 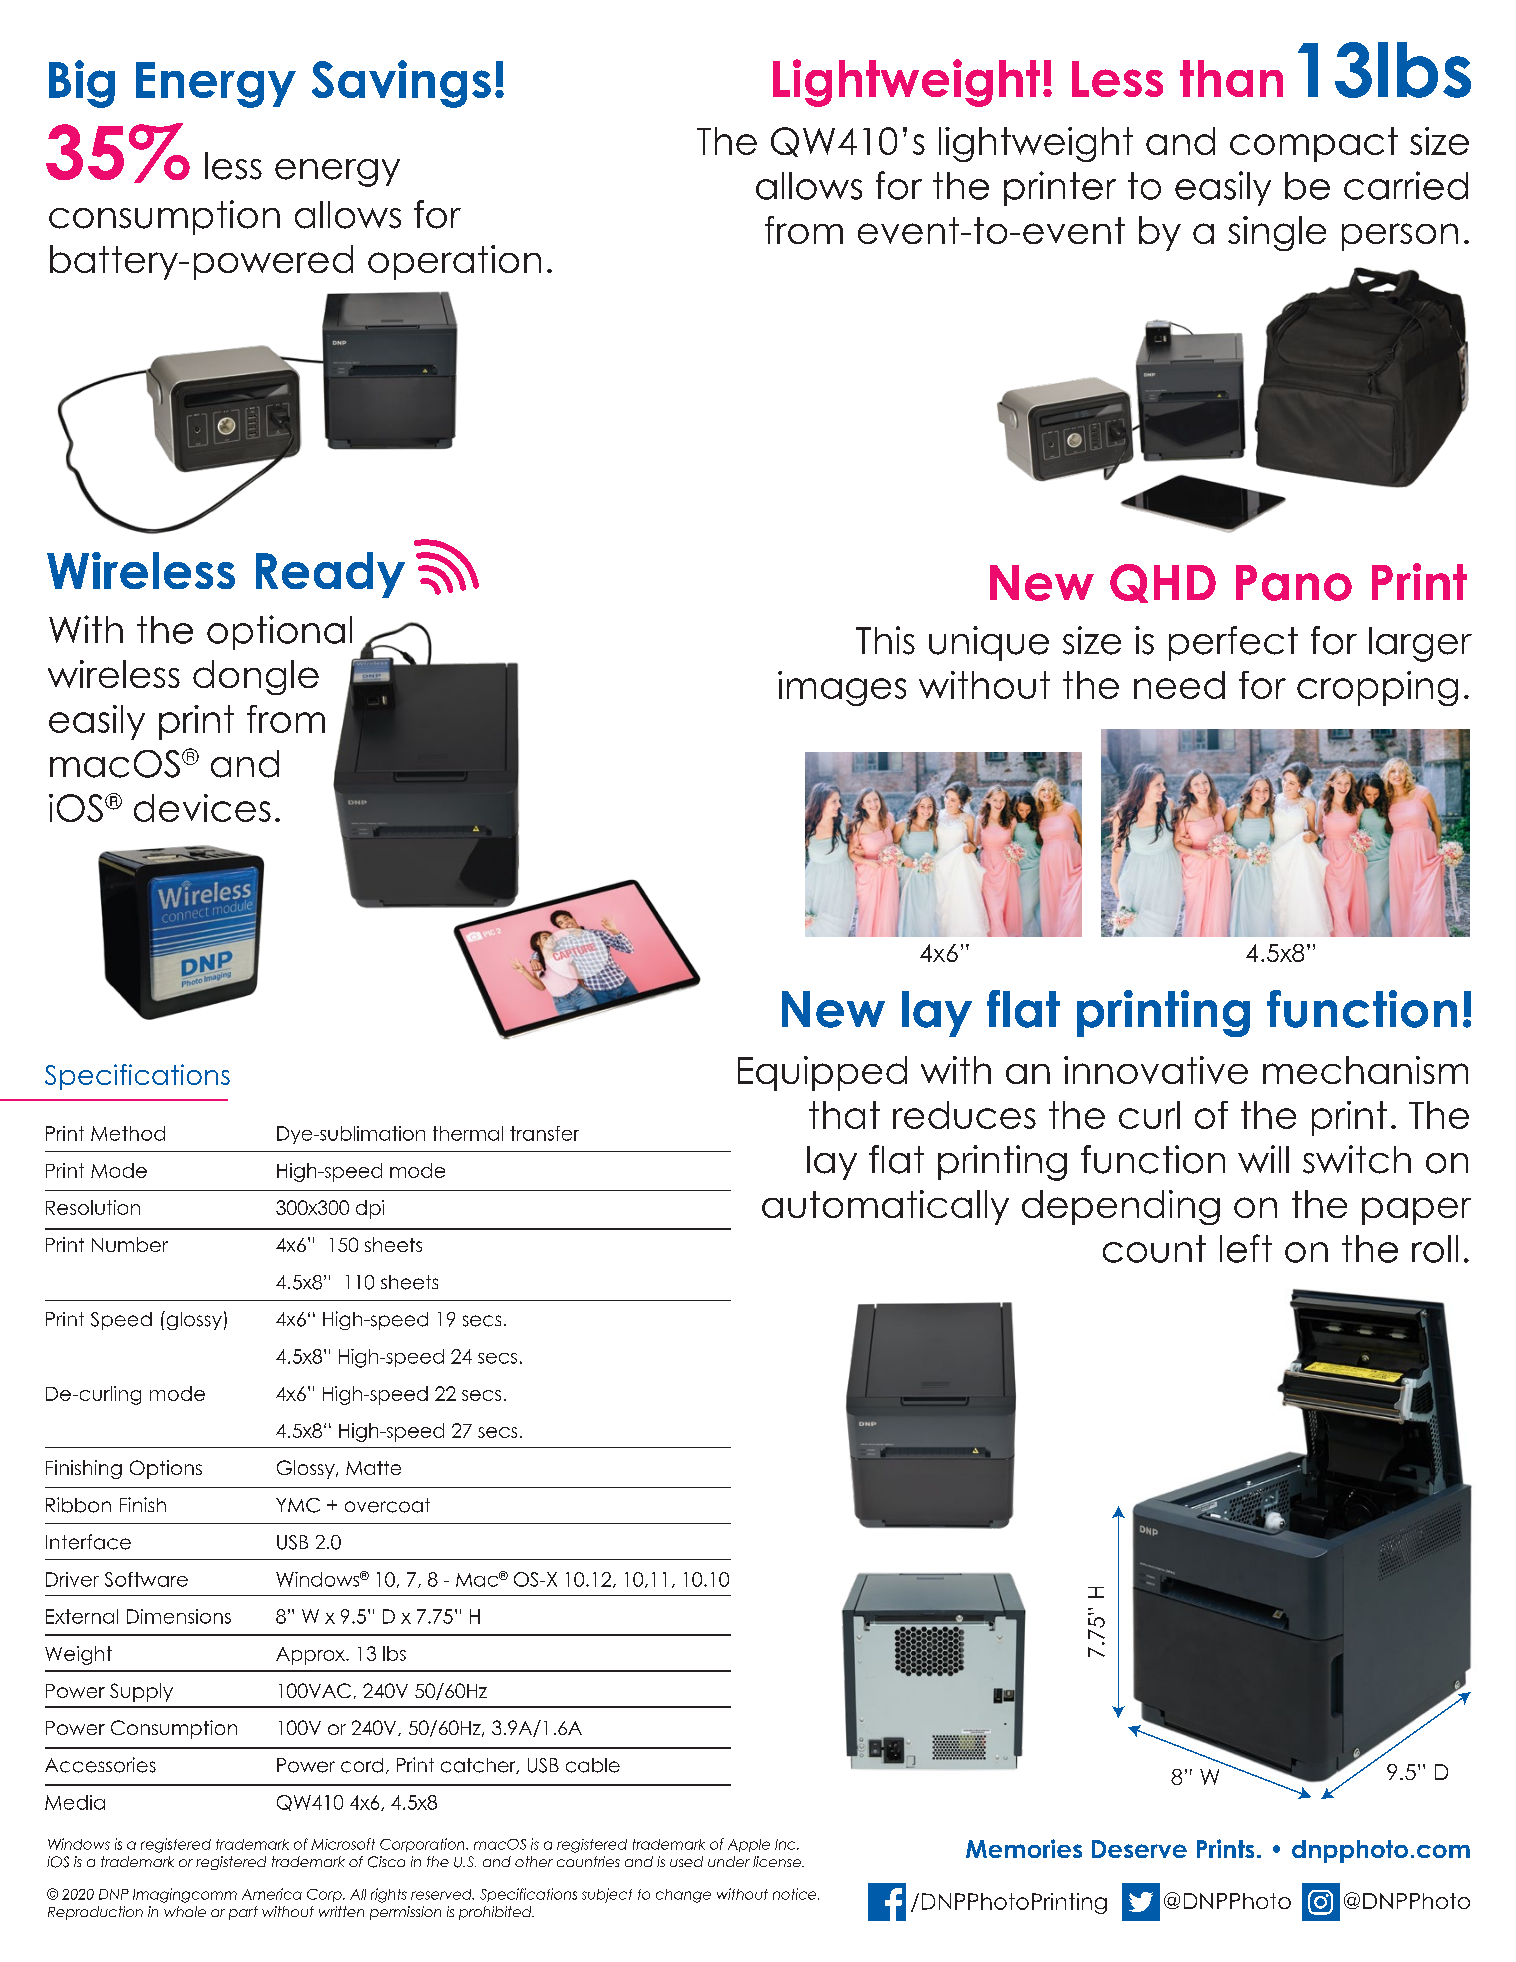 I want to click on Method, so click(x=128, y=1133).
